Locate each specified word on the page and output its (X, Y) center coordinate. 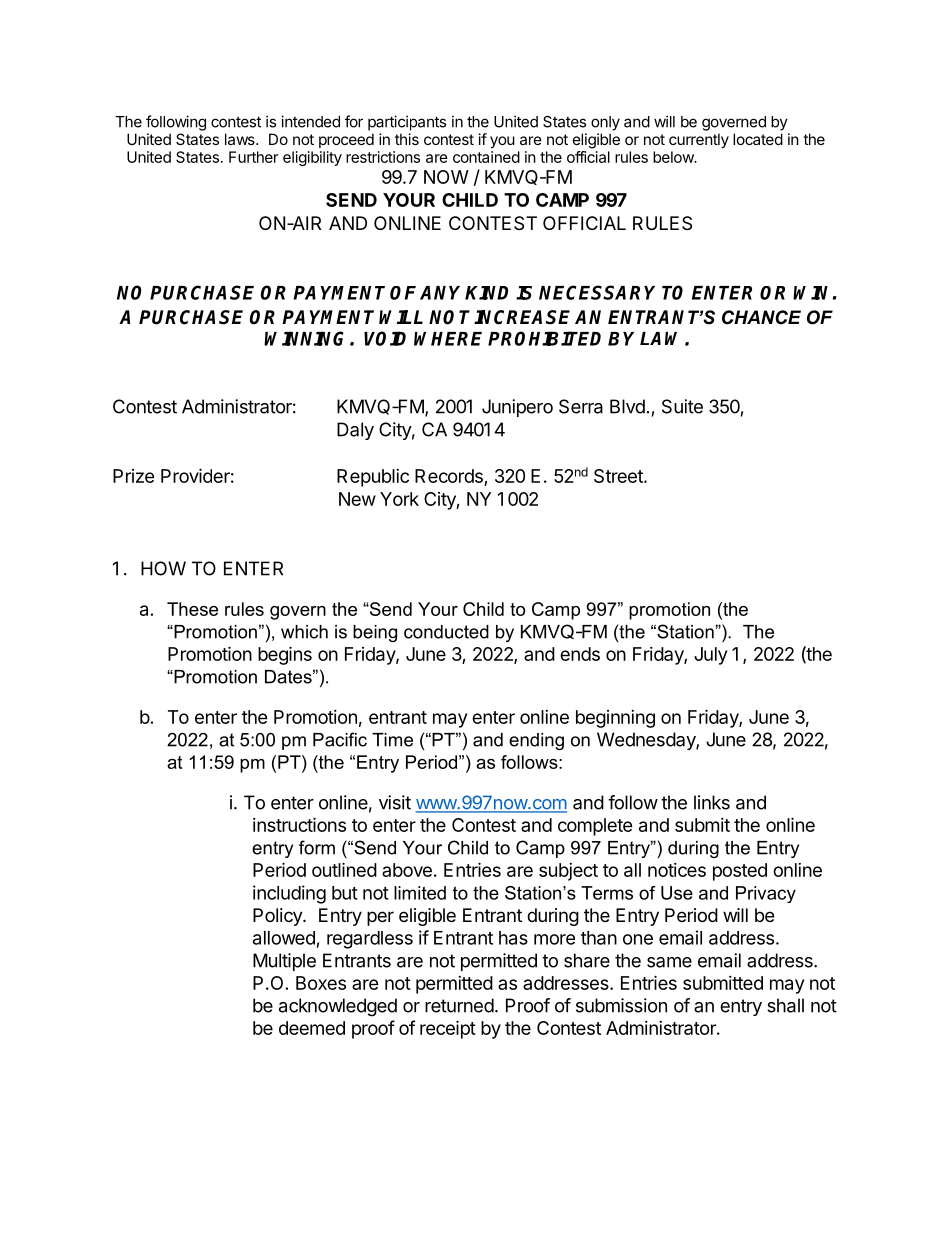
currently (699, 140)
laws (241, 139)
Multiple (284, 962)
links (712, 802)
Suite (682, 406)
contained (486, 157)
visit (395, 802)
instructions (299, 824)
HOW (163, 568)
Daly (355, 431)
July (710, 656)
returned (459, 1005)
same (669, 962)
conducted (446, 632)
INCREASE (522, 317)
